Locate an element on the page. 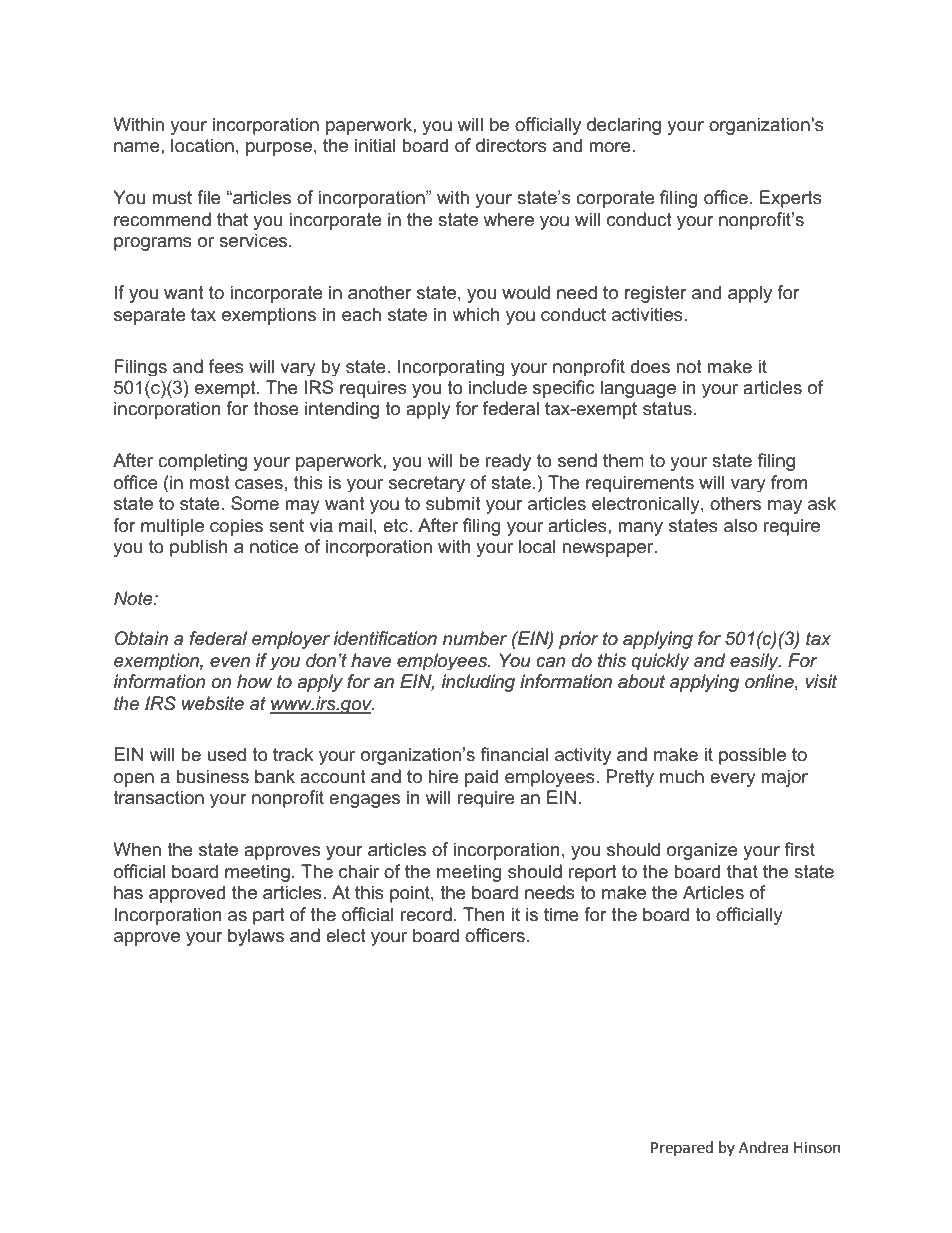 The width and height of the document is (952, 1233). business is located at coordinates (212, 776).
